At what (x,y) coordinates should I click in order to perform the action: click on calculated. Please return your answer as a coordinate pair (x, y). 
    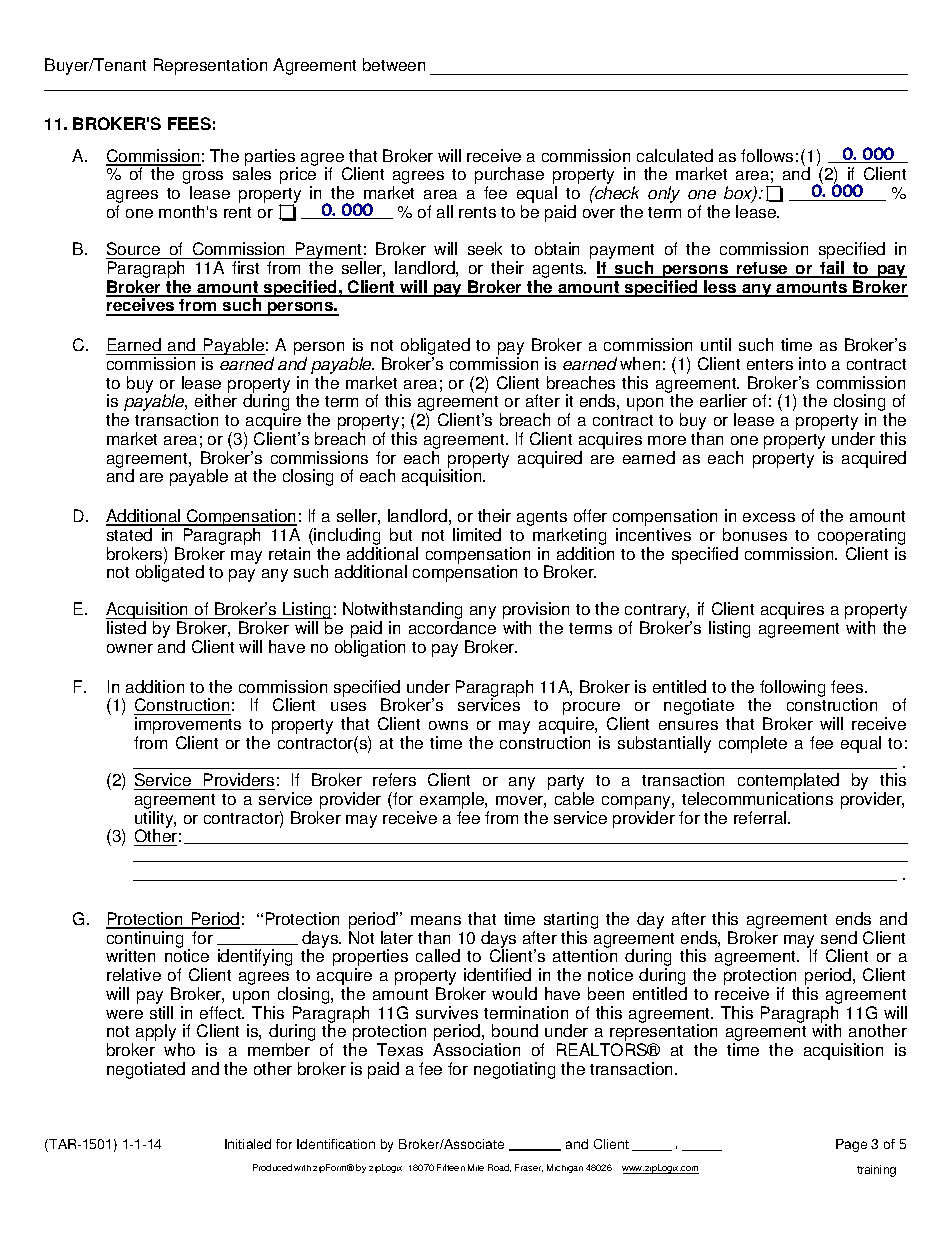
    Looking at the image, I should click on (675, 155).
